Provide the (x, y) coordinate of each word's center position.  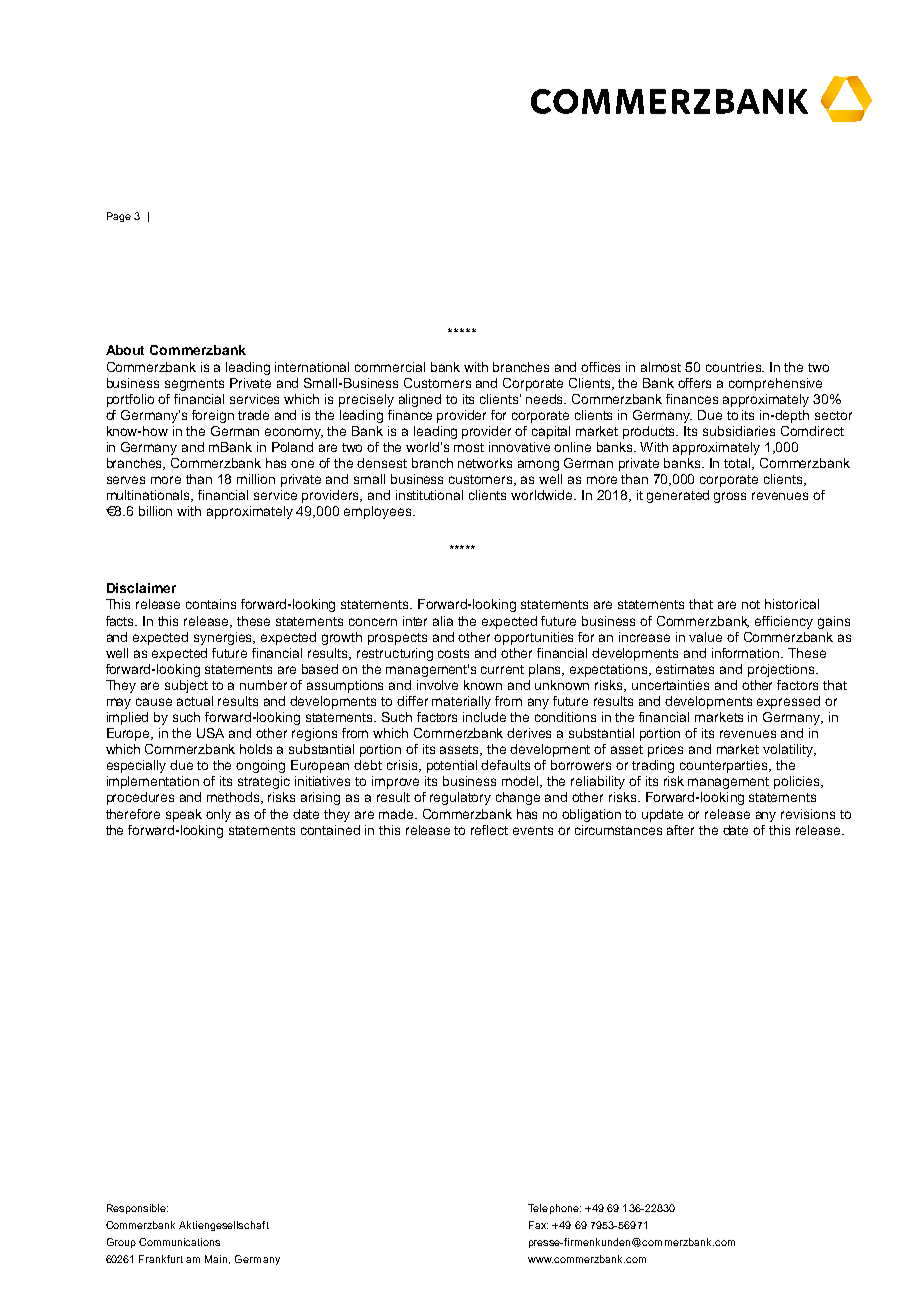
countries (735, 367)
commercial (390, 367)
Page (119, 217)
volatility (789, 750)
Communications (179, 1242)
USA (210, 733)
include (484, 717)
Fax (538, 1225)
